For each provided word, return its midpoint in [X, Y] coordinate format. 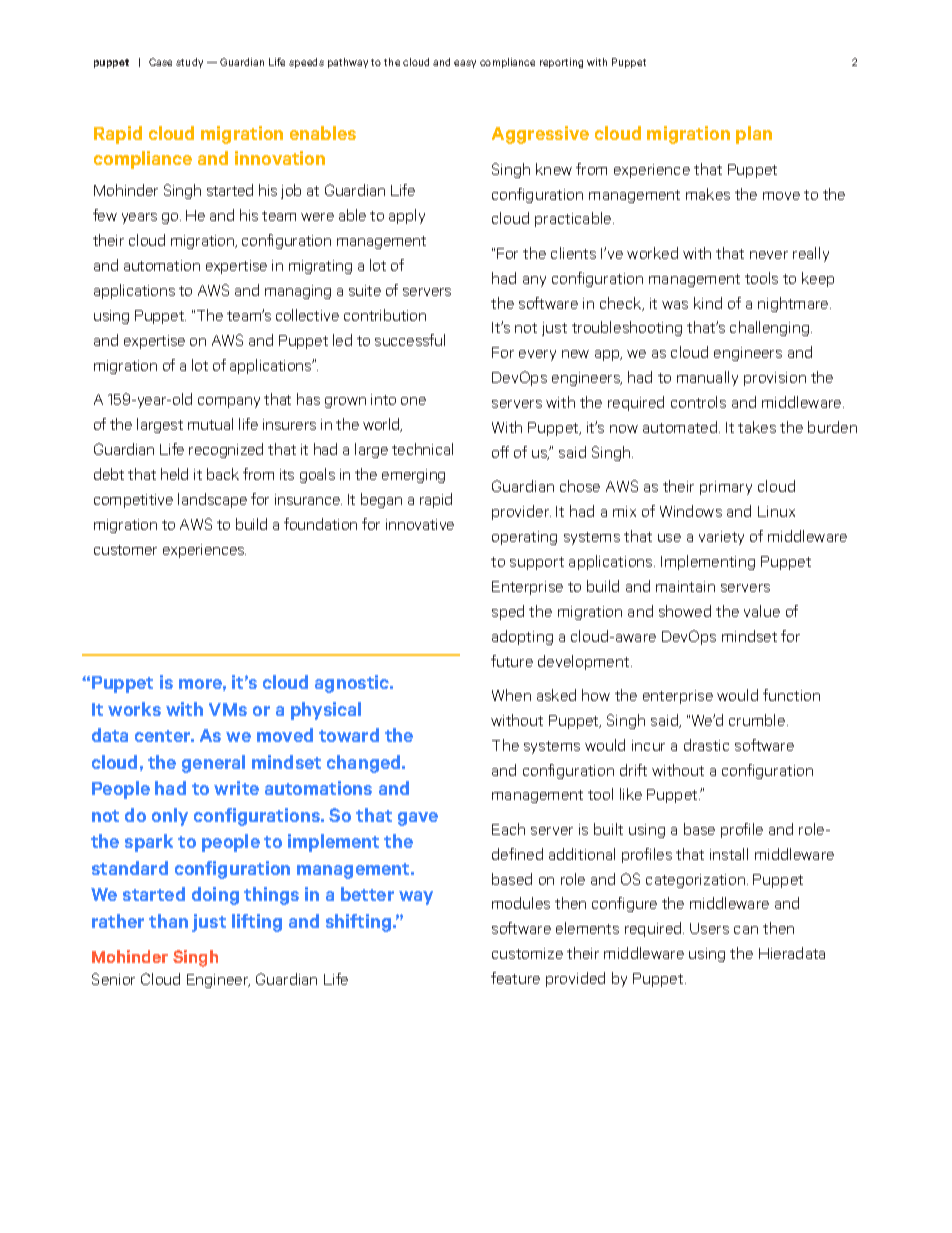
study [189, 63]
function [791, 695]
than [168, 921]
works [134, 709]
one [413, 401]
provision [775, 379]
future [512, 661]
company [229, 402]
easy [465, 64]
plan [754, 135]
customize [527, 953]
